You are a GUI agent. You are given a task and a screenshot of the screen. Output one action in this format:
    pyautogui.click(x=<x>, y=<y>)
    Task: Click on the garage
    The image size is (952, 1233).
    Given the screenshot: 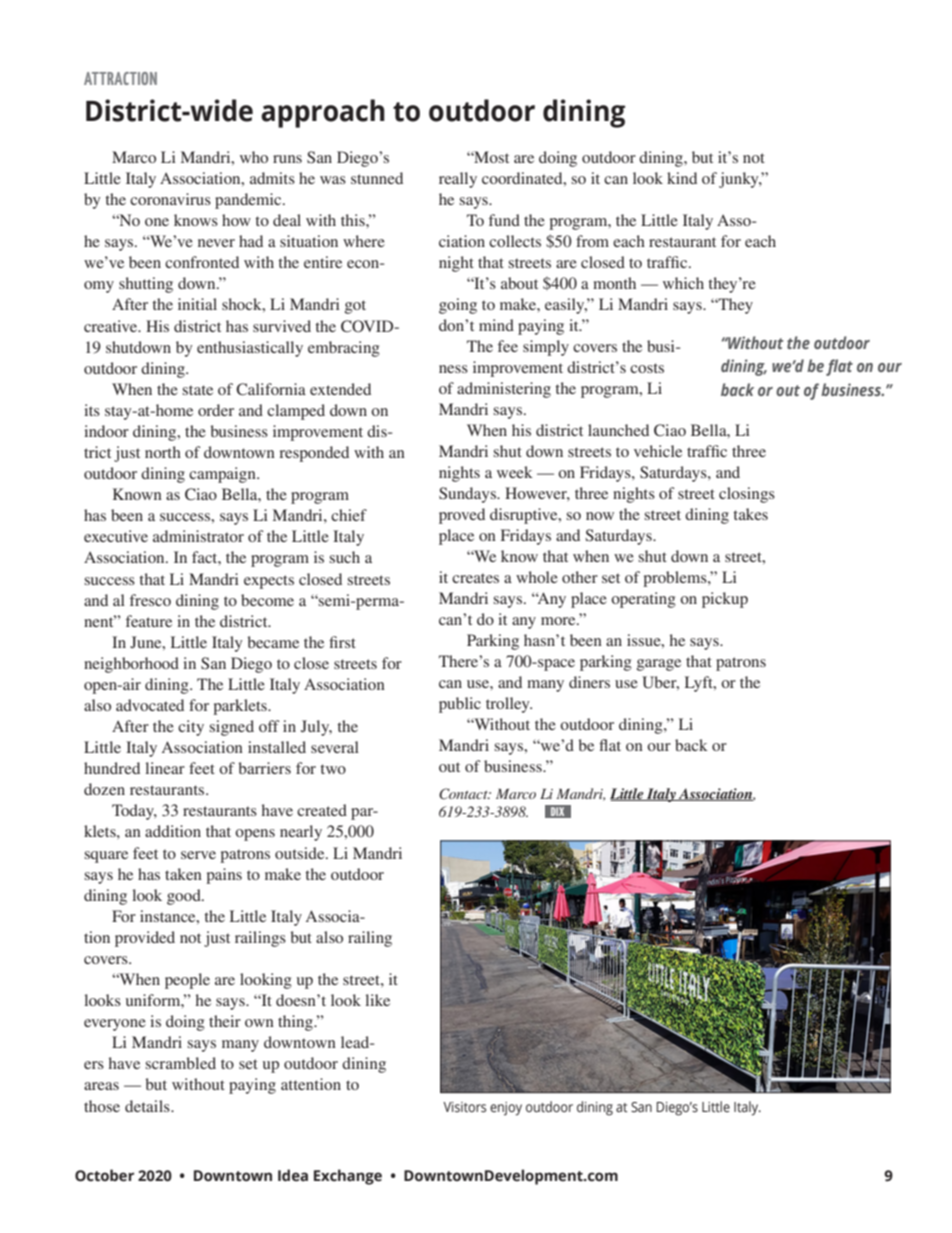 What is the action you would take?
    pyautogui.click(x=659, y=665)
